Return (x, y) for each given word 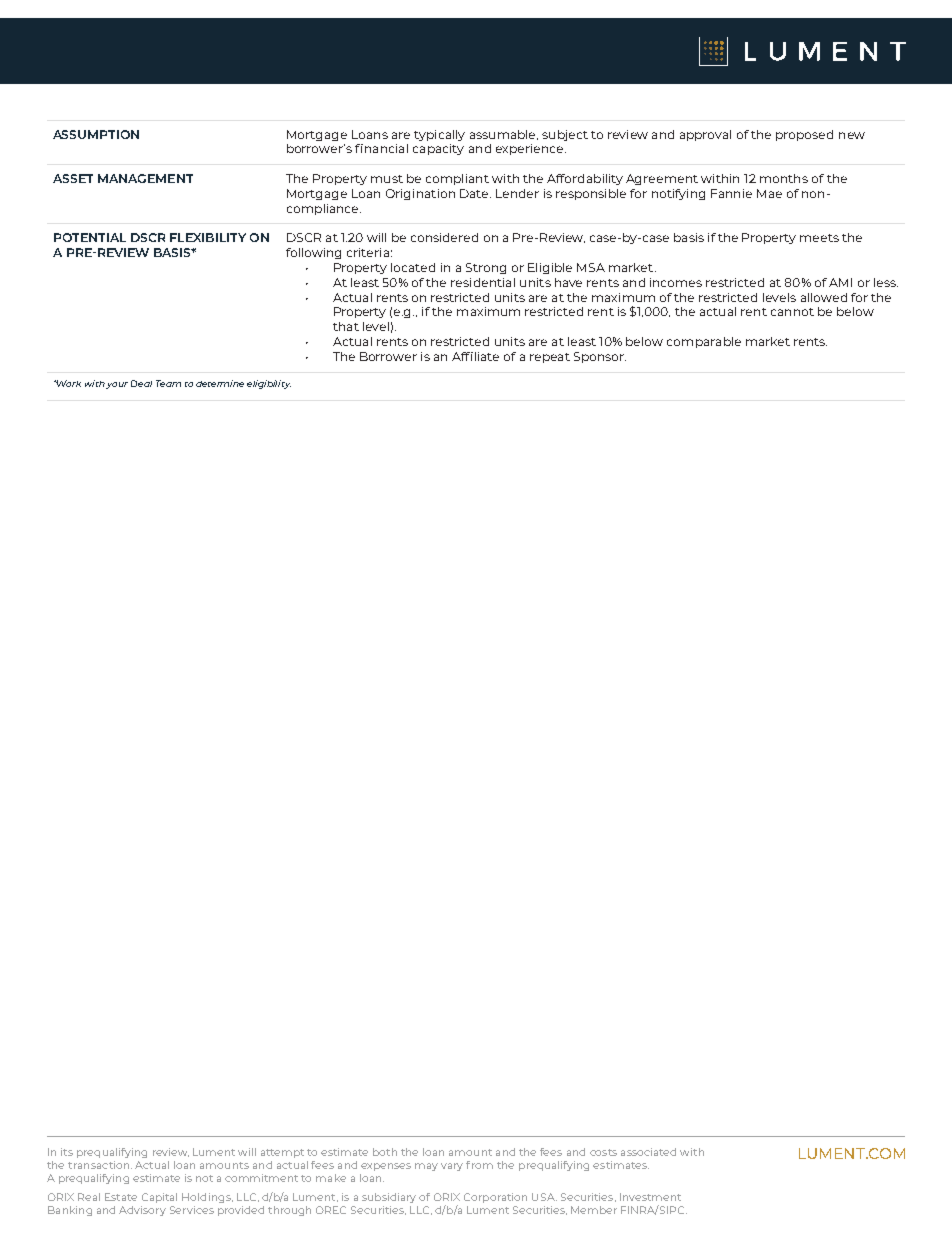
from (479, 1165)
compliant (457, 179)
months (784, 178)
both (385, 1152)
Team (168, 383)
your (117, 385)
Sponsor (600, 357)
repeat (550, 358)
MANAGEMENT (145, 178)
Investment (650, 1197)
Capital (159, 1198)
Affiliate (475, 356)
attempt (282, 1153)
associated (648, 1152)
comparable (704, 342)
